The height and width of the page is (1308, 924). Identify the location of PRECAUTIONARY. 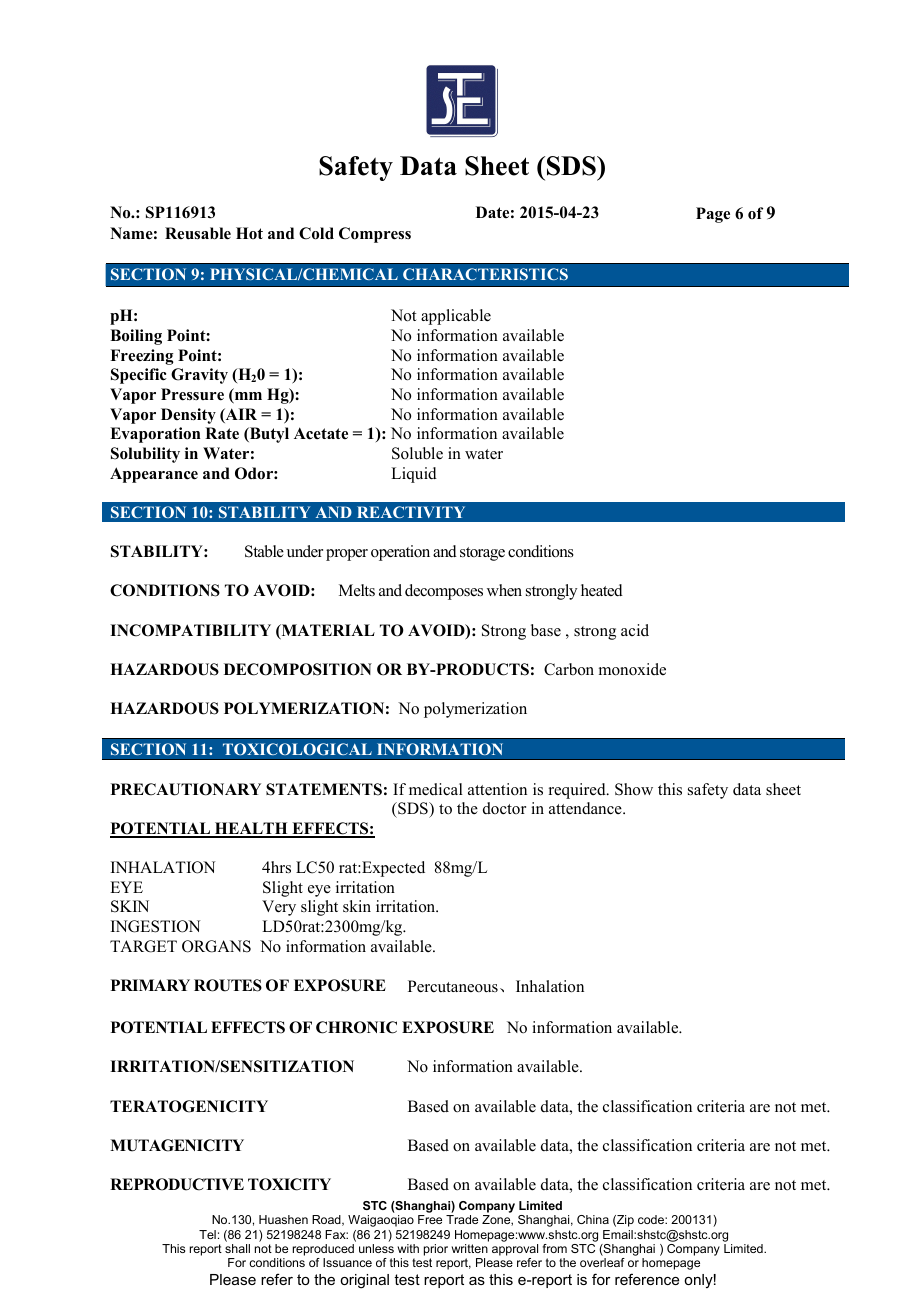
(186, 789).
